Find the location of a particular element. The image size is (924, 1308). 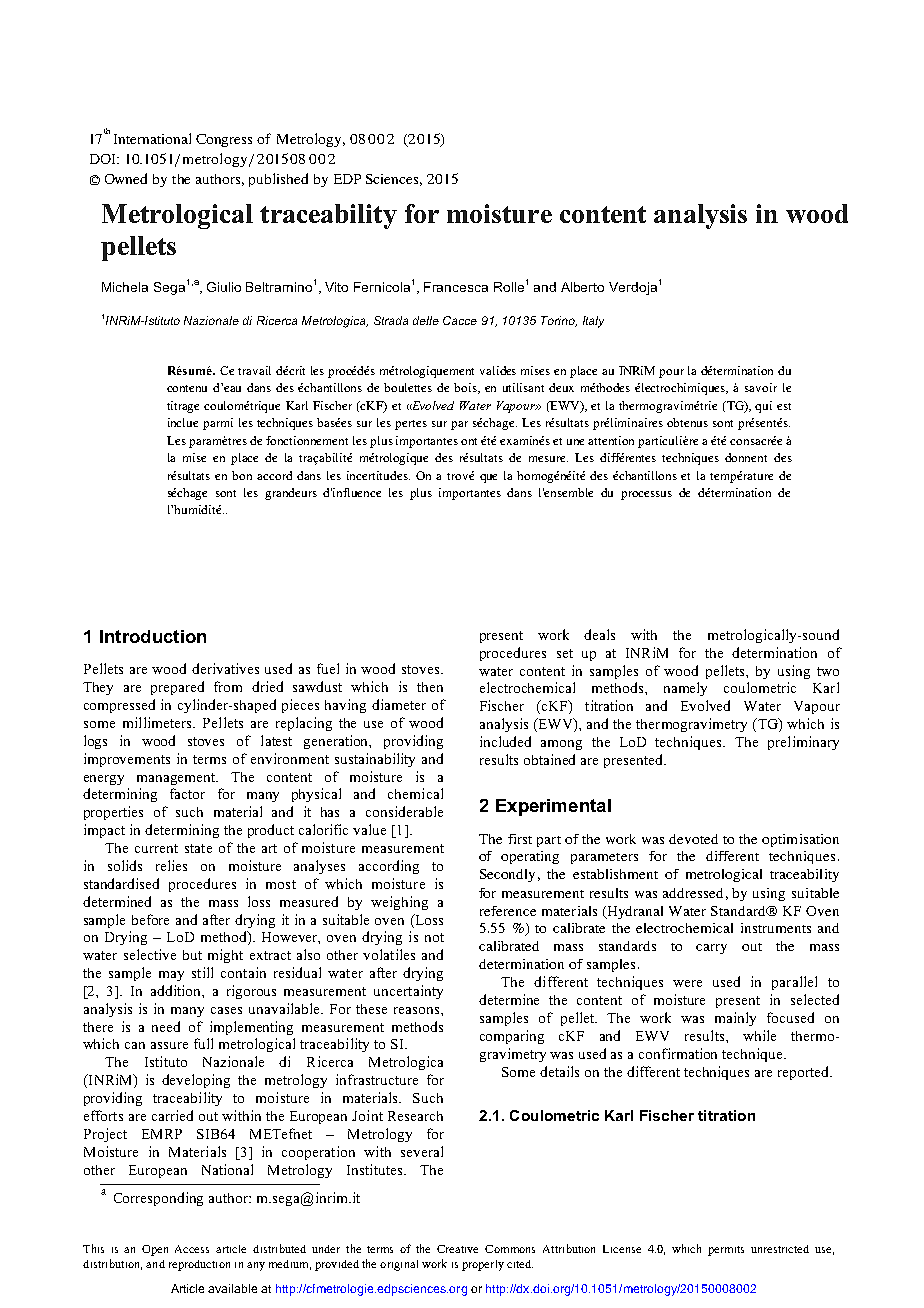

Creative is located at coordinates (457, 1249).
